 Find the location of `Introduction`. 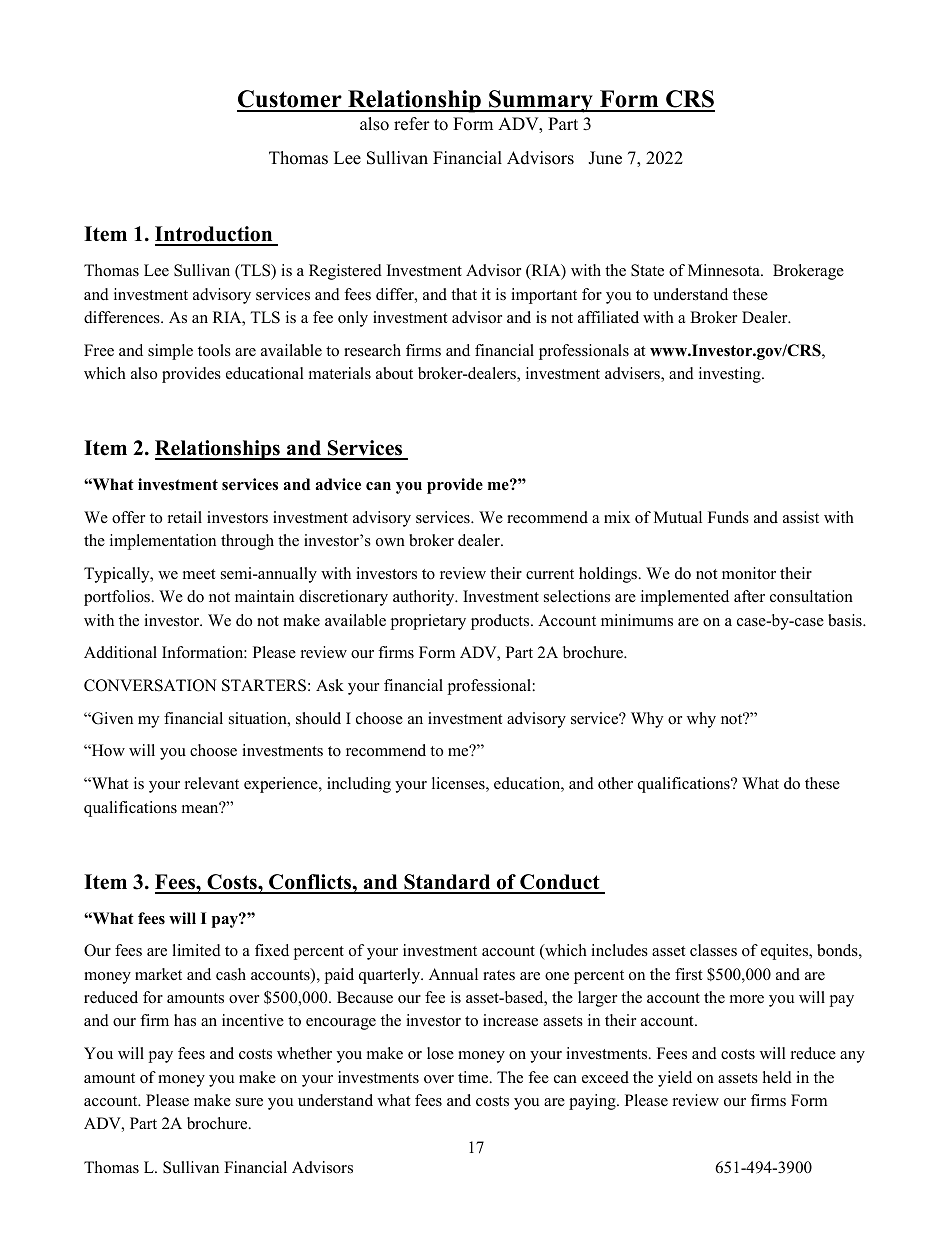

Introduction is located at coordinates (215, 235).
